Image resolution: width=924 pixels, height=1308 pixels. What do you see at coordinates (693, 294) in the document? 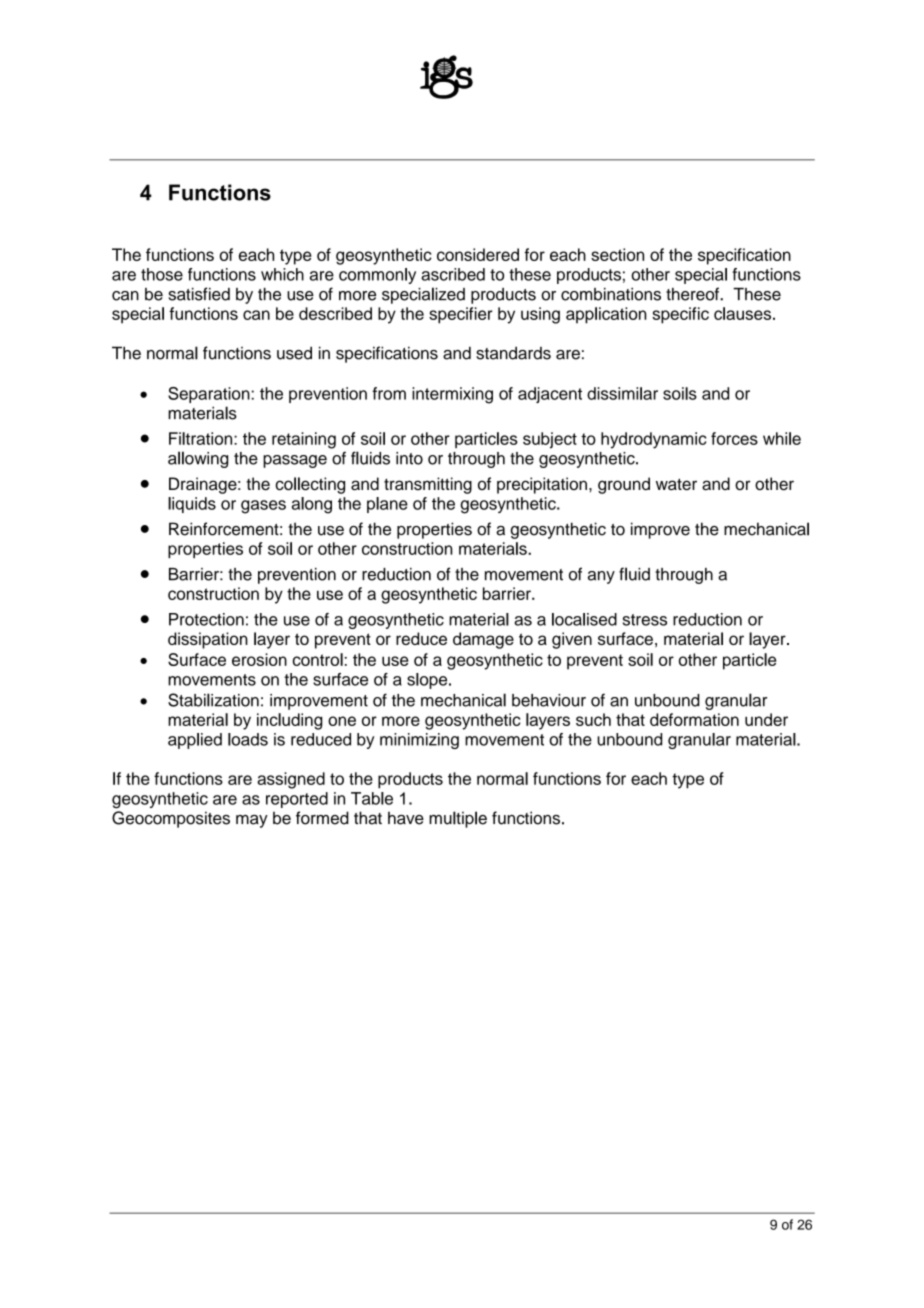
I see `thereof` at bounding box center [693, 294].
